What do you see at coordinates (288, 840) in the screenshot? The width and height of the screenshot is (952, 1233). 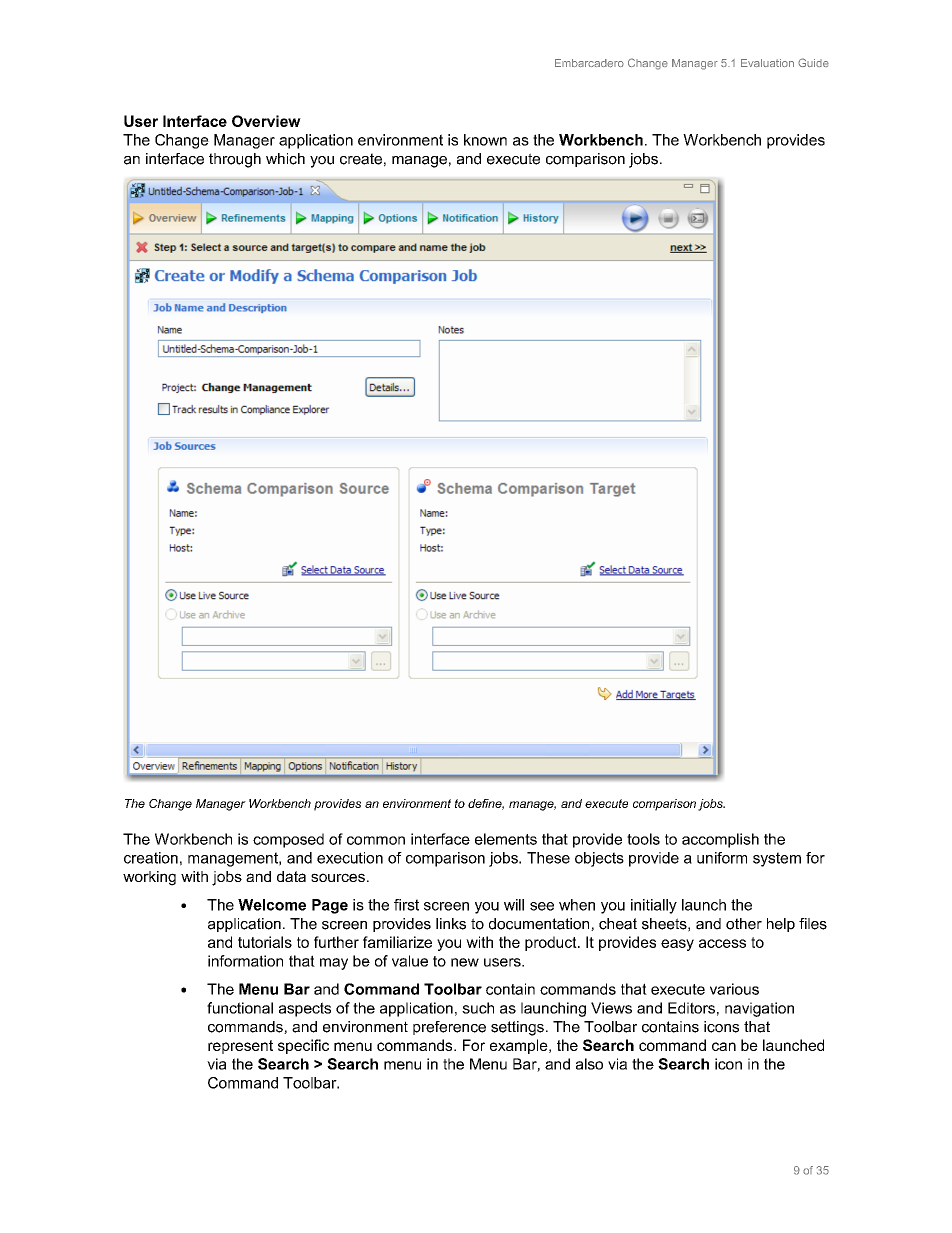 I see `composed` at bounding box center [288, 840].
